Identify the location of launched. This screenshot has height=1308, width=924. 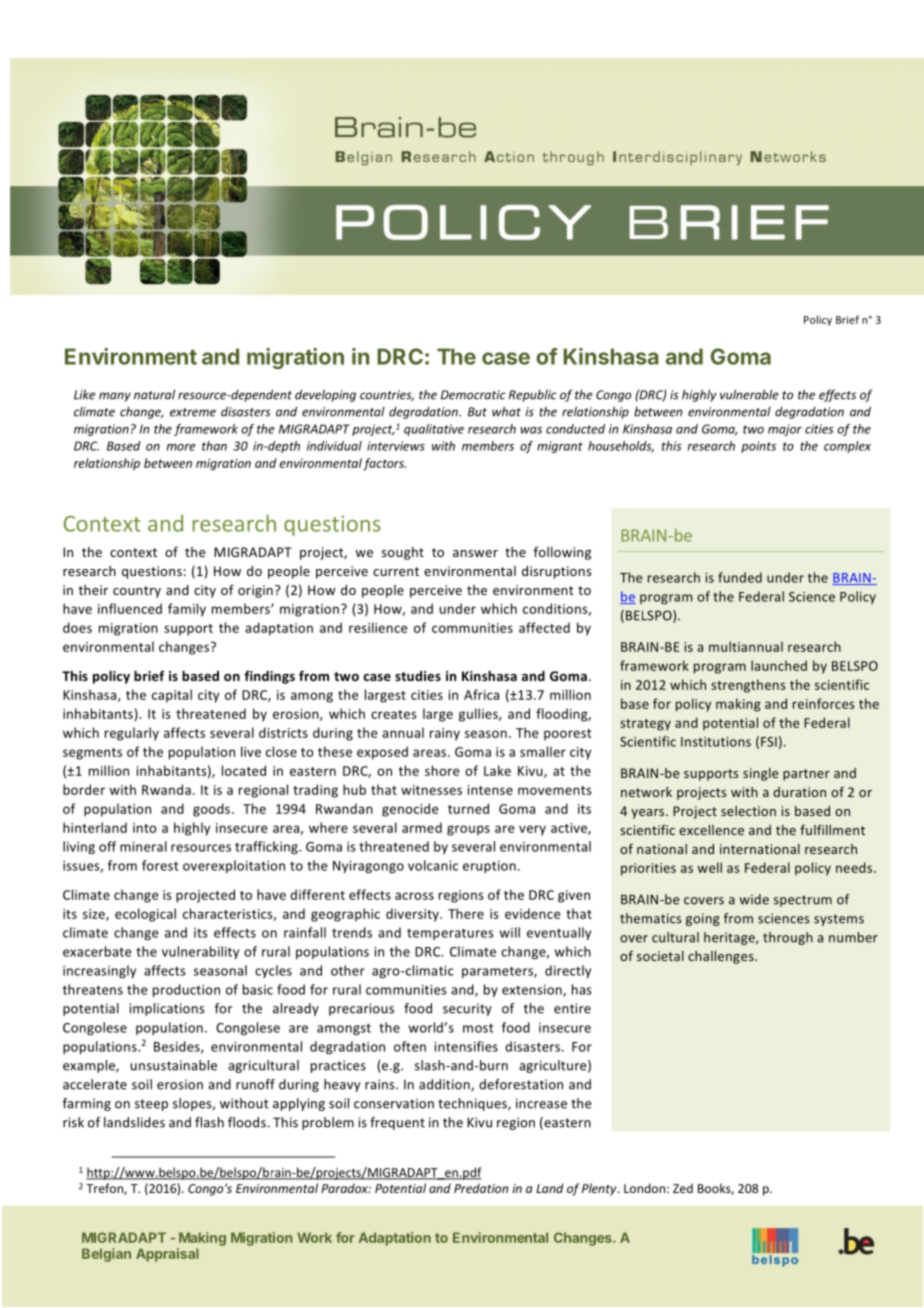
(779, 665).
